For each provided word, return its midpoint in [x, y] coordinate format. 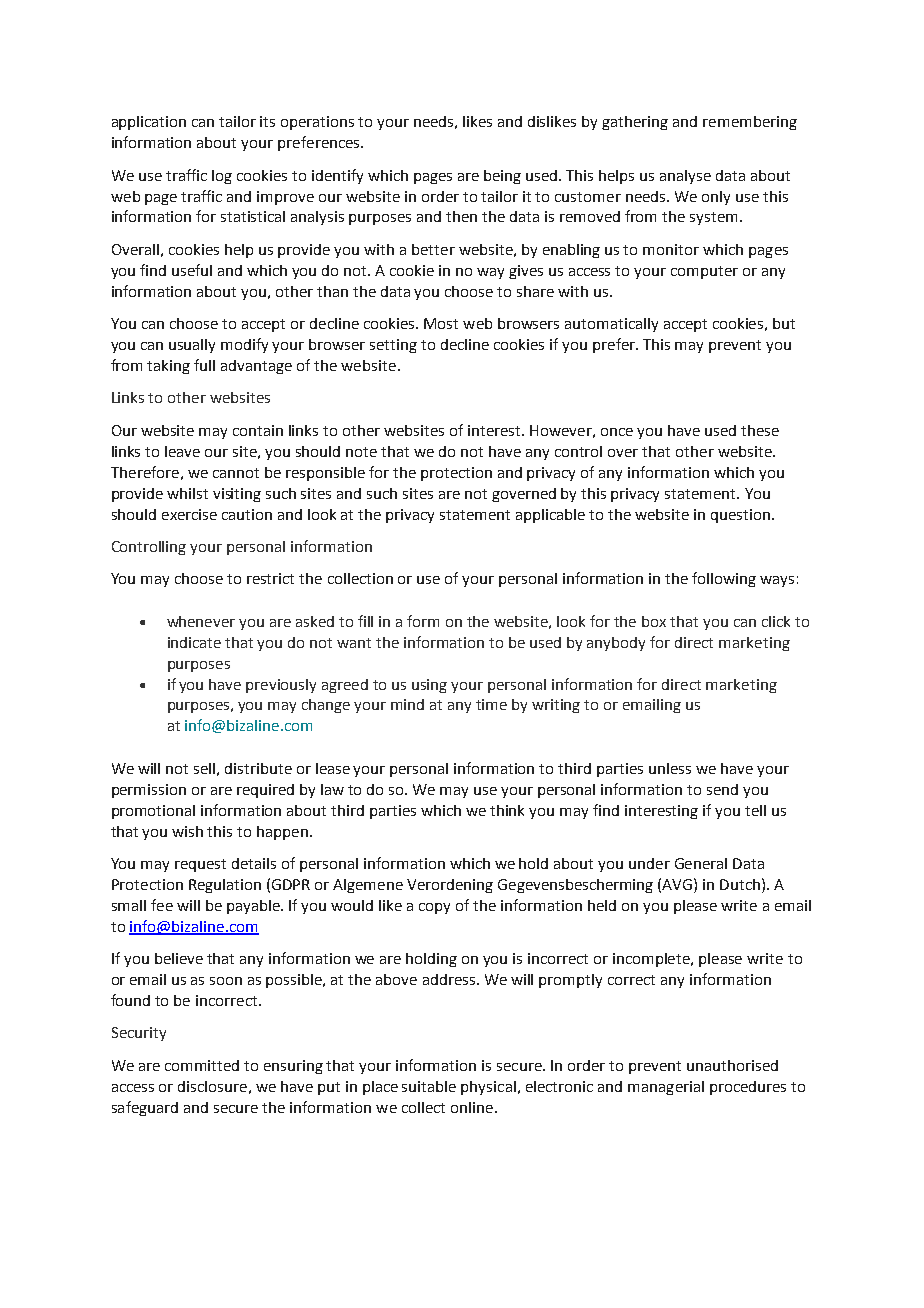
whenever [201, 621]
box [654, 621]
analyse [685, 177]
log [222, 177]
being [502, 177]
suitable [429, 1086]
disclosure [212, 1086]
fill [365, 621]
